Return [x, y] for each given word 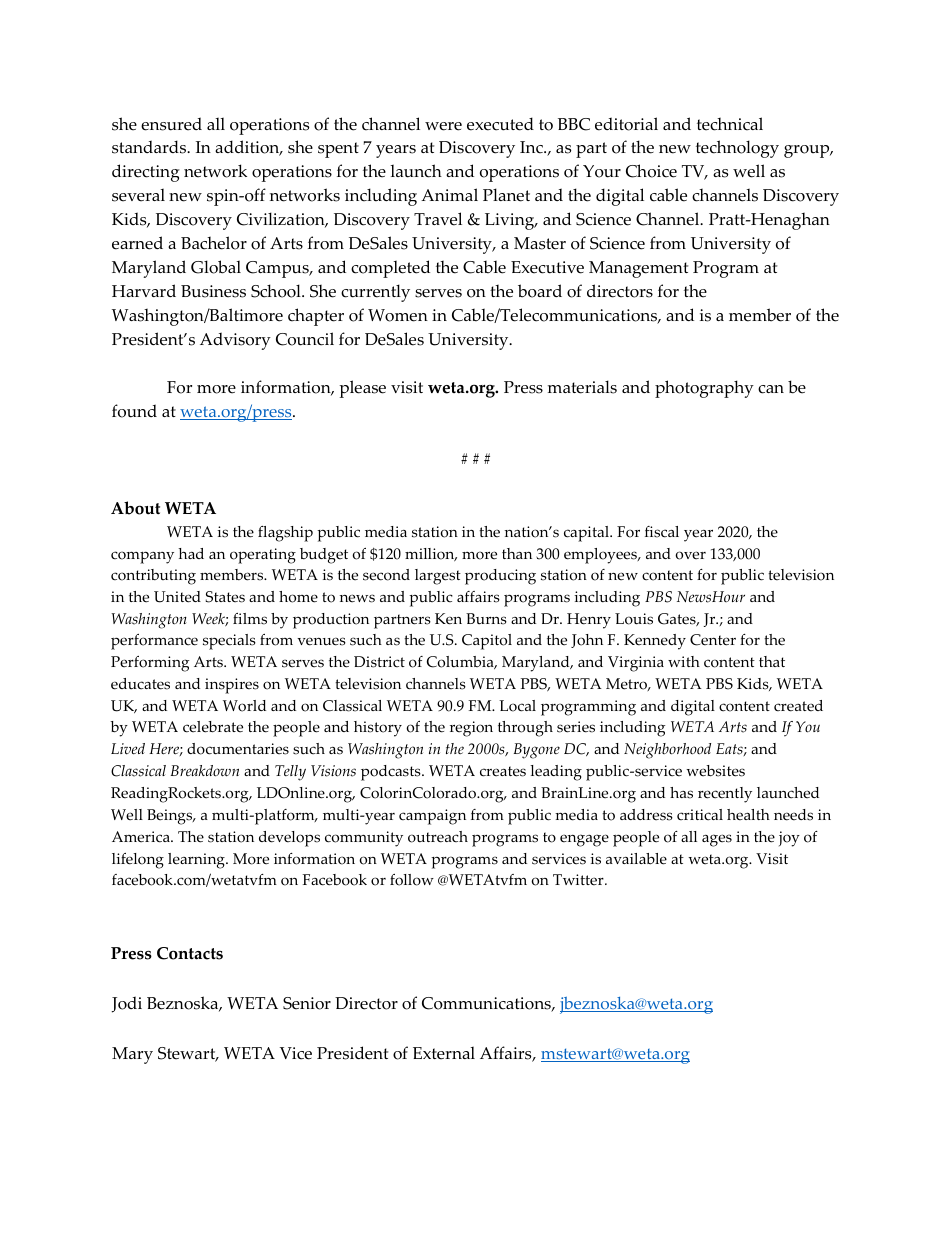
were [443, 126]
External [444, 1053]
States [225, 597]
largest [438, 577]
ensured [171, 124]
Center [713, 640]
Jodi [127, 1004]
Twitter [579, 880]
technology [737, 149]
